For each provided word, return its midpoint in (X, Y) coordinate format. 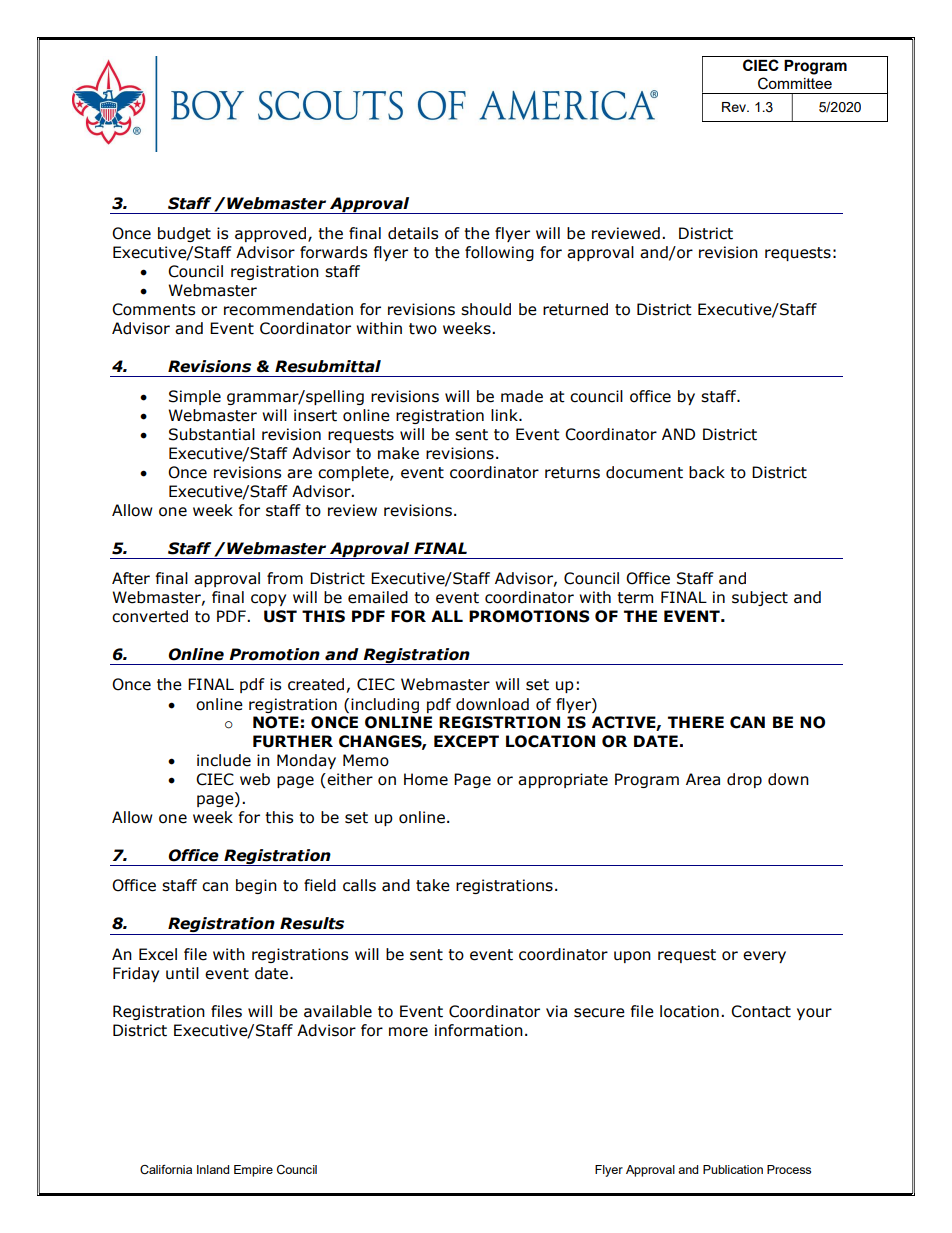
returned (575, 309)
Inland (213, 1169)
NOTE (276, 722)
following (499, 253)
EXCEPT (466, 741)
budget (184, 234)
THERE (696, 722)
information (479, 1030)
